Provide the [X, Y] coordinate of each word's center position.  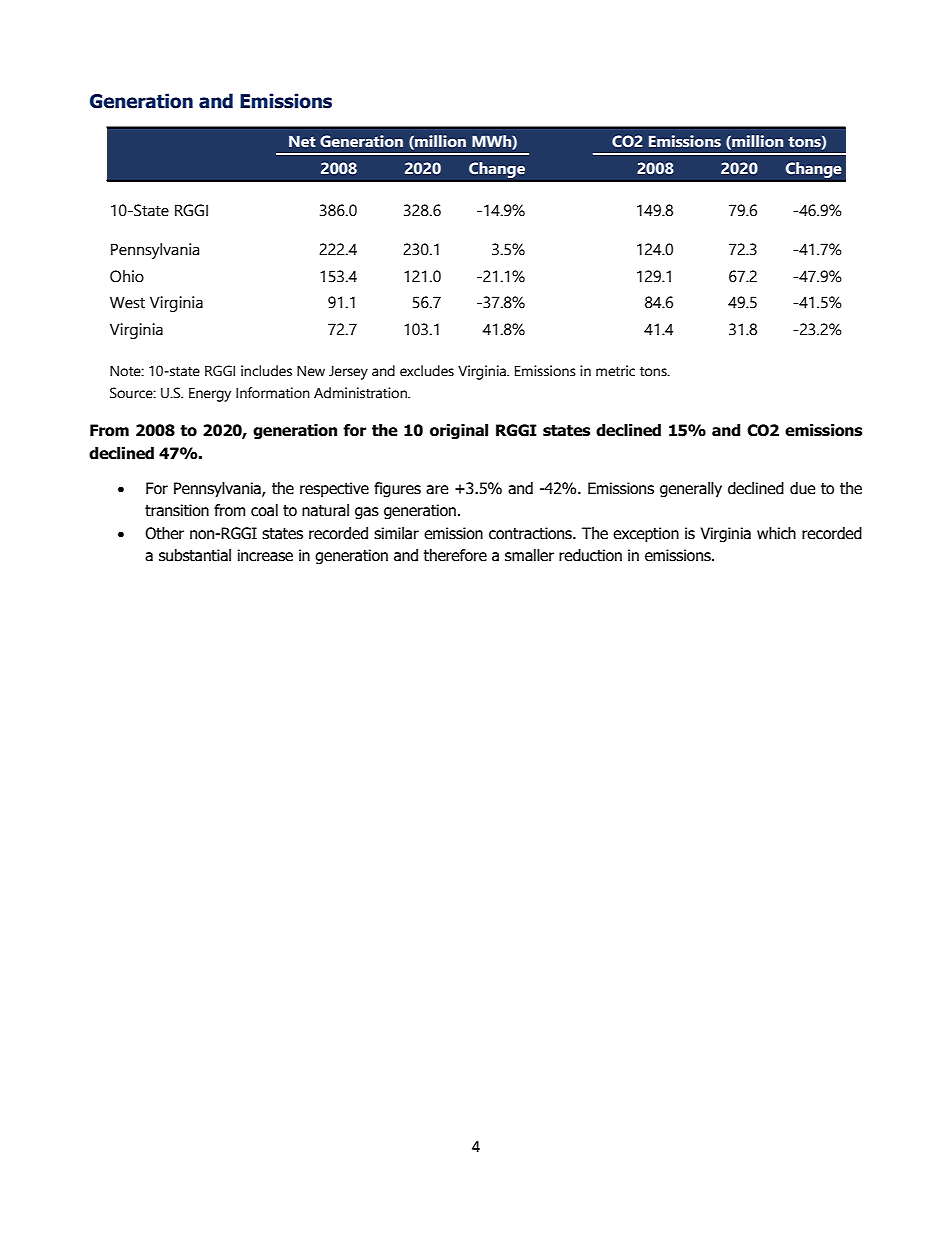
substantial [195, 555]
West [127, 302]
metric [615, 371]
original [459, 431]
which [776, 533]
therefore [455, 555]
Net [302, 141]
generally [691, 489]
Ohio [127, 276]
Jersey [348, 373]
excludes [427, 371]
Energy [210, 395]
